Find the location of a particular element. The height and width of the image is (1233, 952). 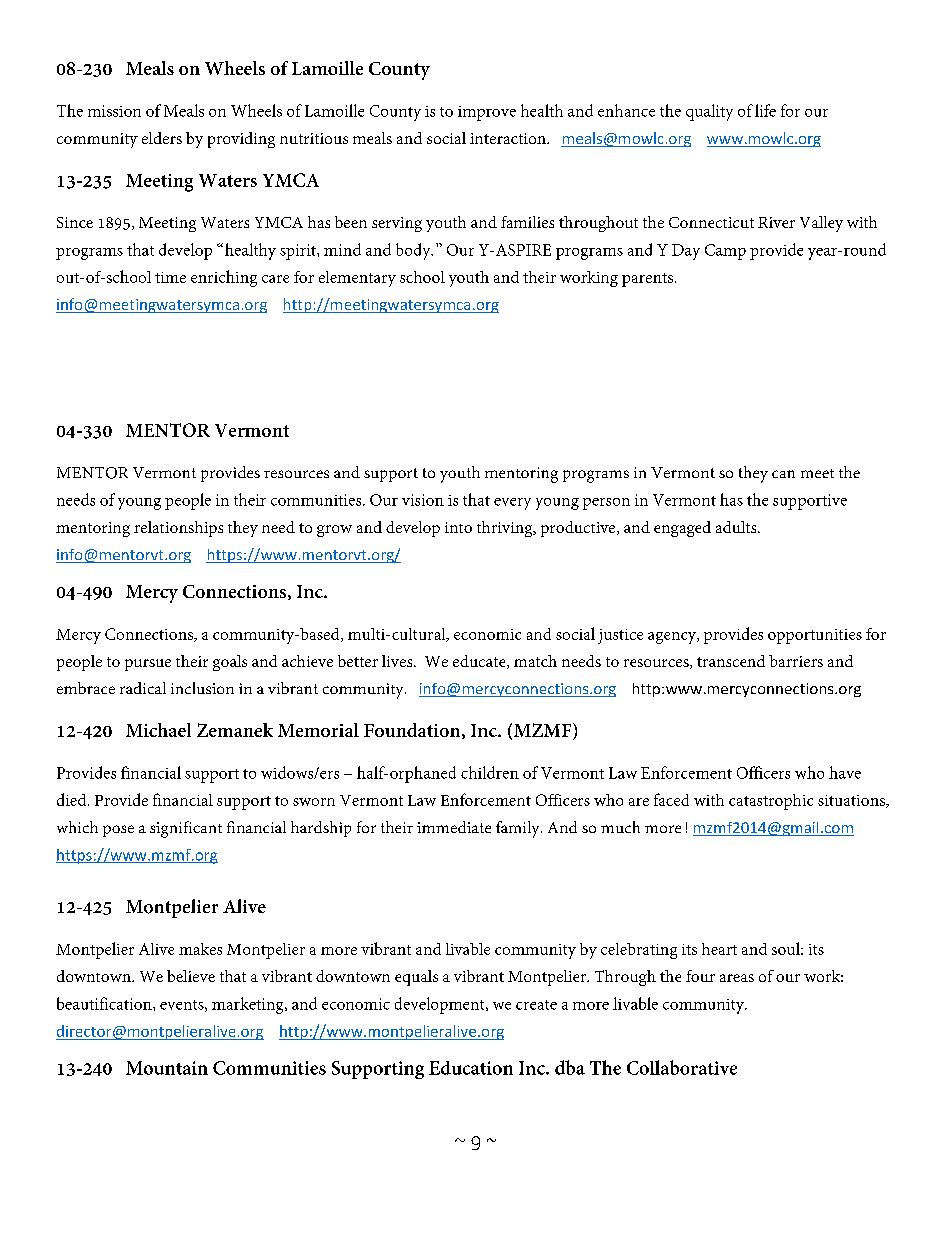

relationships is located at coordinates (178, 529).
